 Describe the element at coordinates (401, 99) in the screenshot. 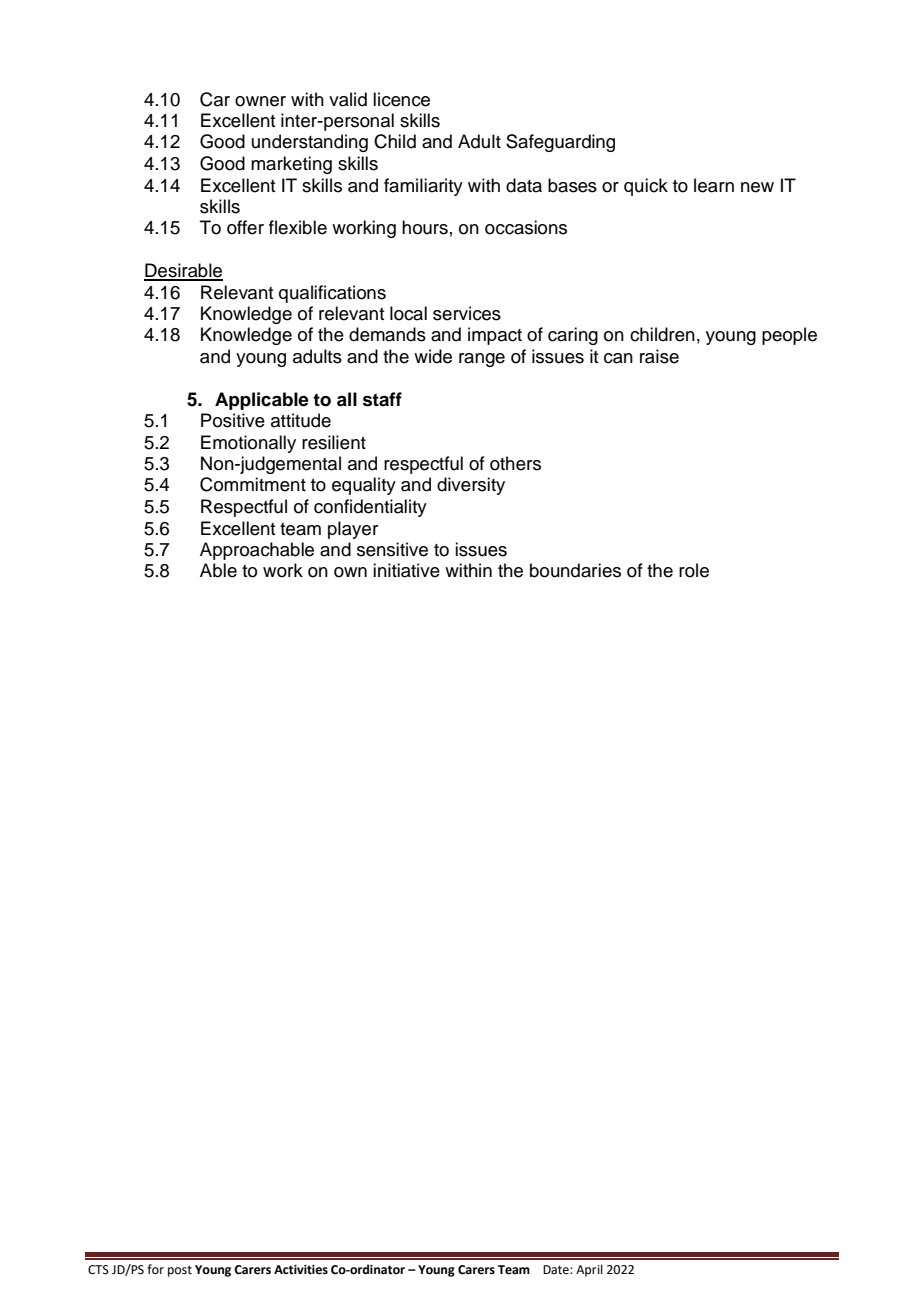

I see `licence` at that location.
